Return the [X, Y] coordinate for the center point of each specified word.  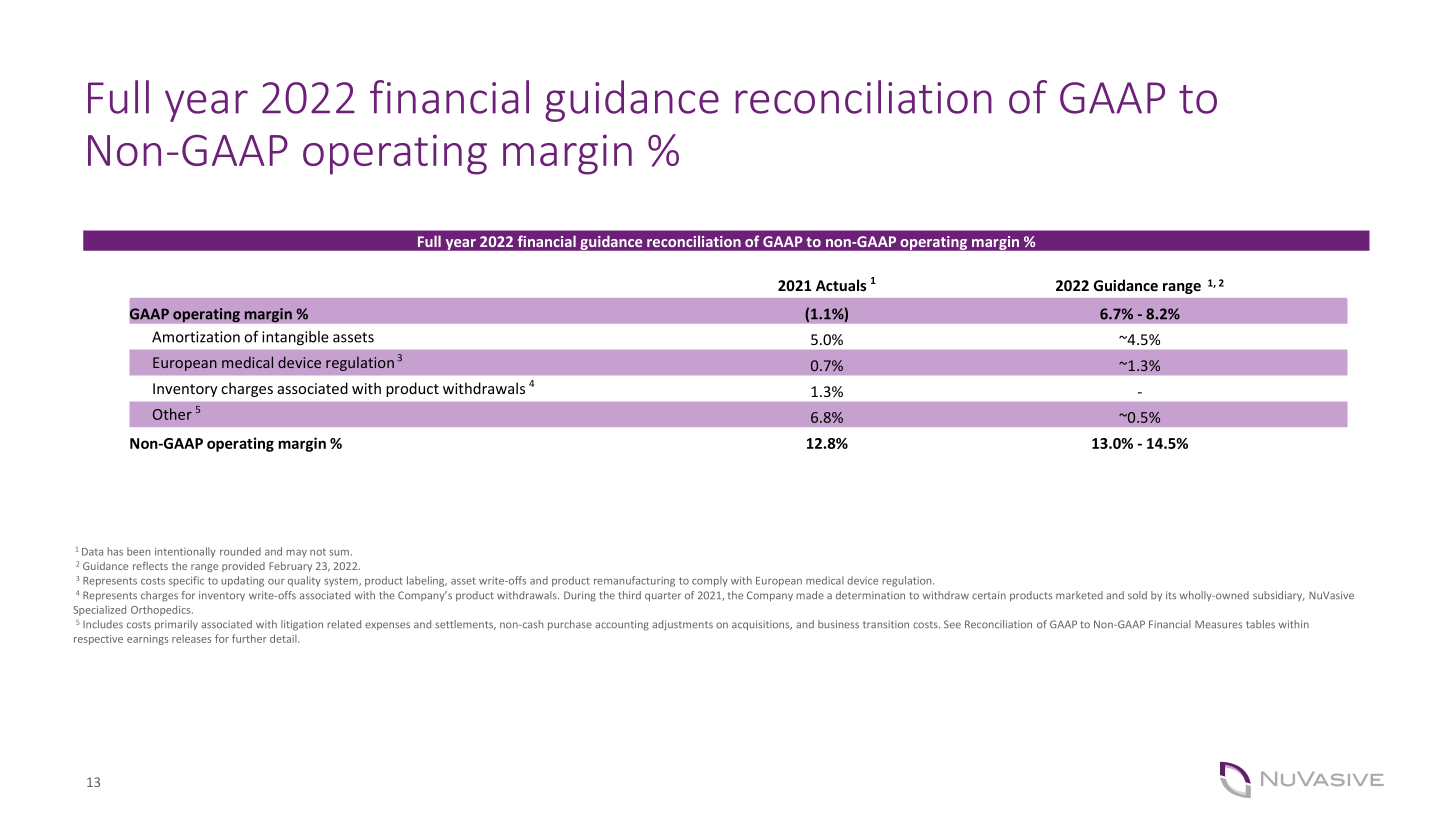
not [318, 552]
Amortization [196, 337]
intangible [295, 338]
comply [710, 581]
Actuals [841, 285]
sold [1137, 595]
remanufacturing [634, 581]
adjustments [682, 625]
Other [172, 414]
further [249, 638]
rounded [240, 551]
